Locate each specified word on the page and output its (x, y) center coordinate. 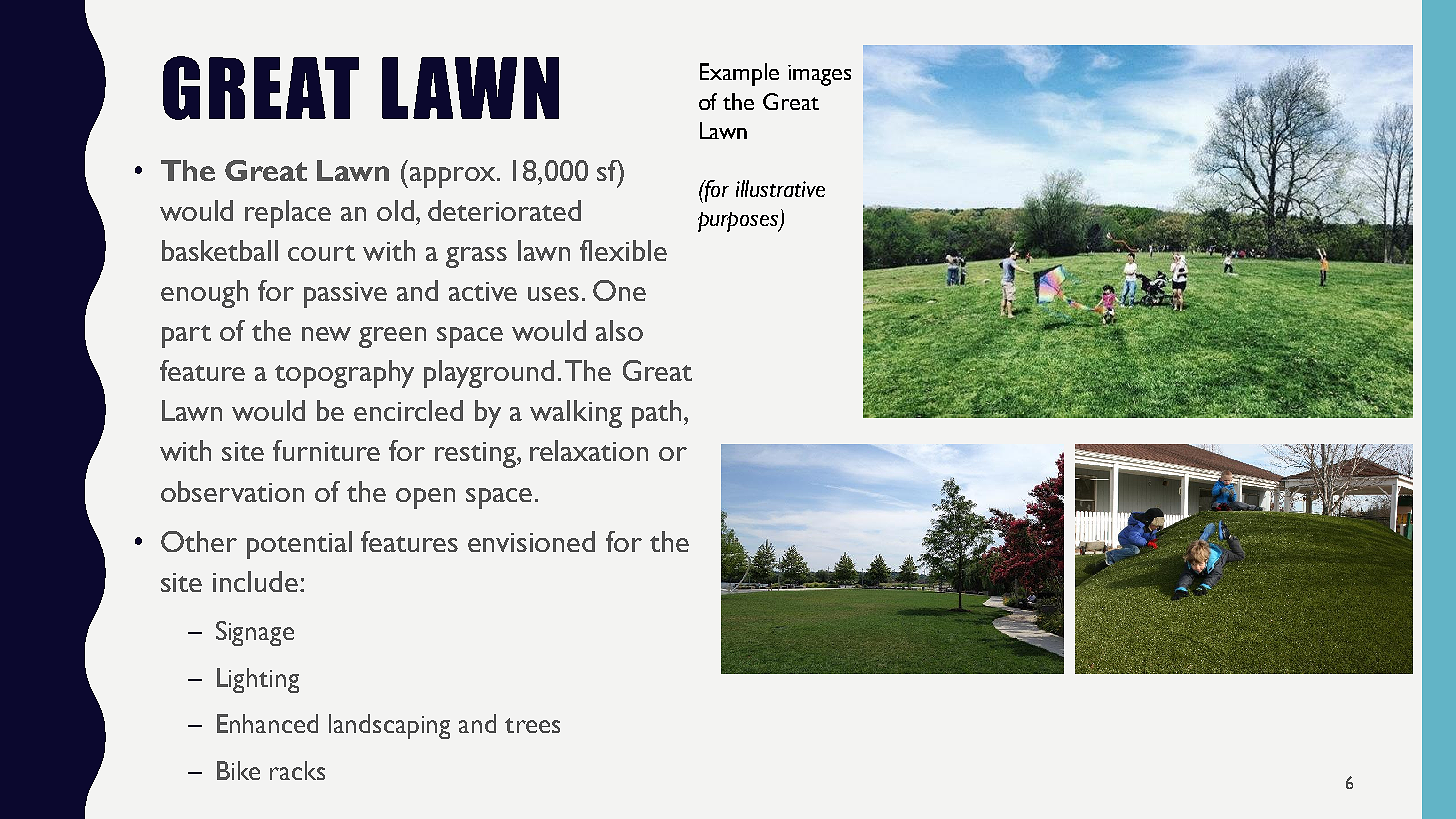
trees (532, 725)
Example (739, 74)
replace (288, 214)
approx (454, 177)
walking (576, 414)
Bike (238, 770)
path (656, 414)
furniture (326, 450)
